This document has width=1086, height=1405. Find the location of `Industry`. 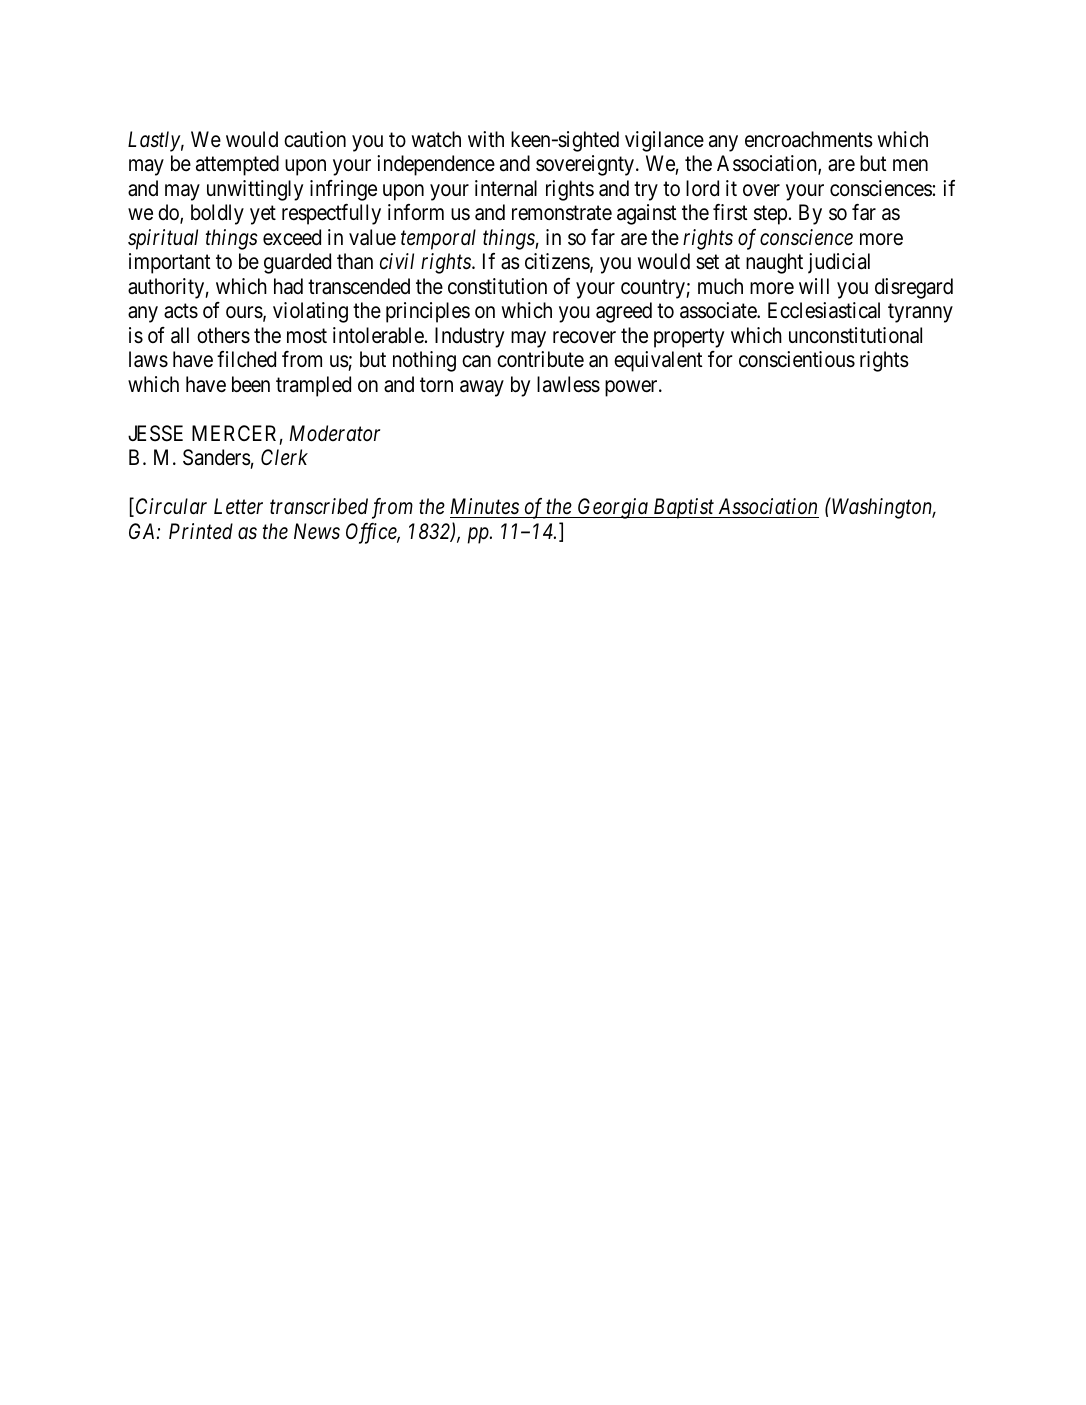

Industry is located at coordinates (469, 337).
